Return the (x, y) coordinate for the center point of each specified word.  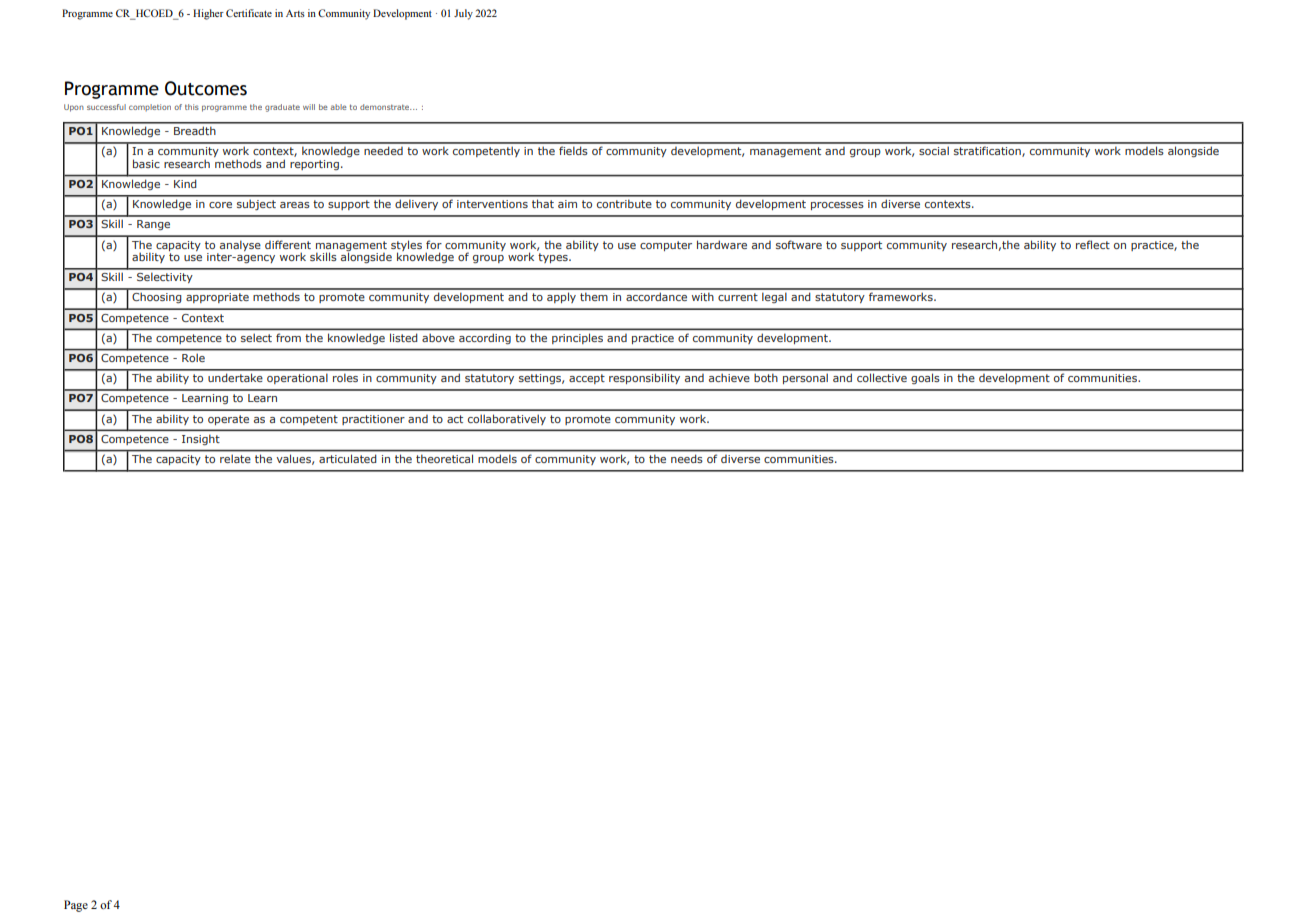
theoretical (444, 459)
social (934, 150)
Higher (208, 14)
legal (774, 297)
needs (686, 459)
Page (76, 906)
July (463, 14)
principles (577, 339)
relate (235, 459)
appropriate (217, 298)
